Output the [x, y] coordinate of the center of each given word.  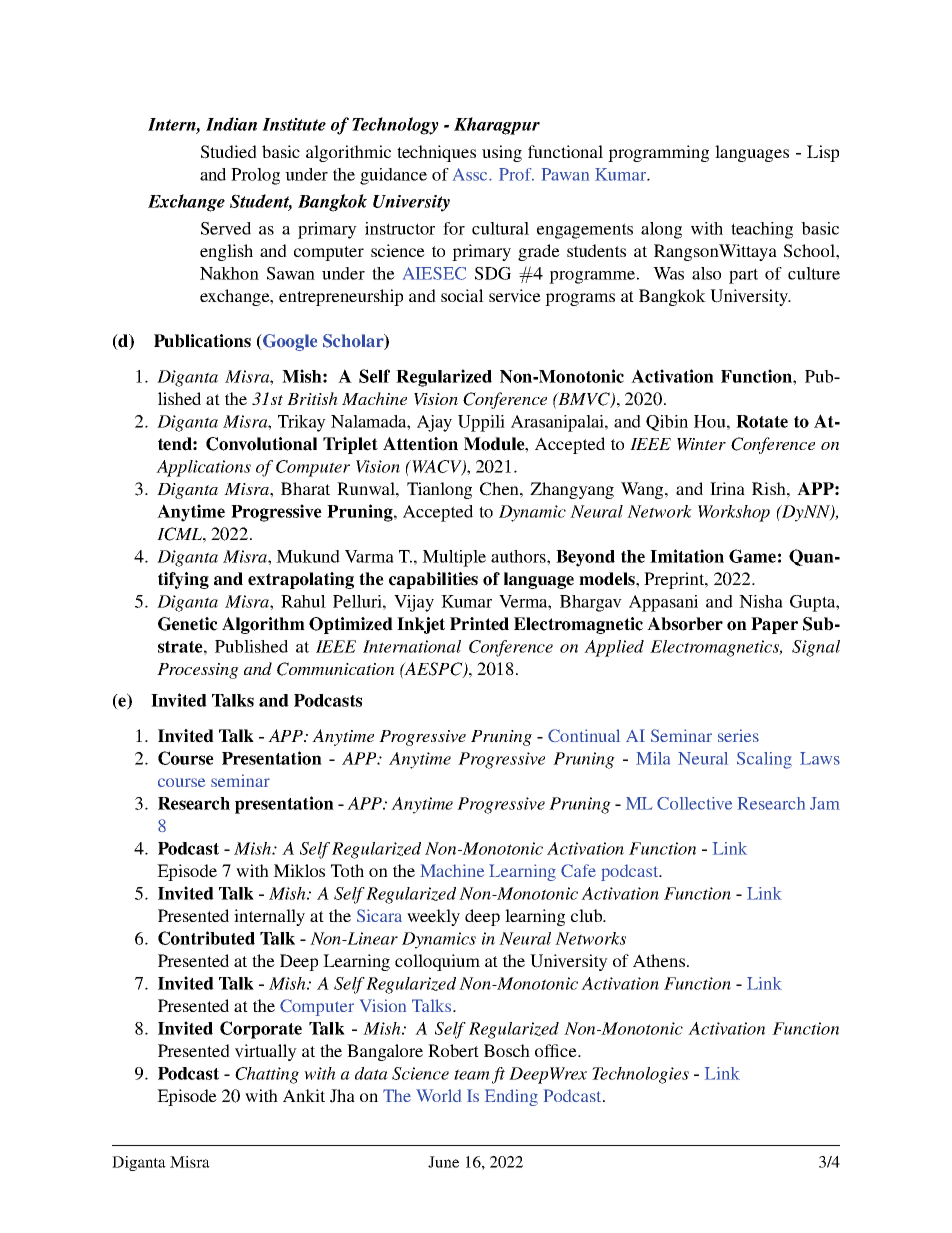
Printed [479, 624]
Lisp [823, 153]
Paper [774, 625]
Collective [694, 803]
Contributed [206, 938]
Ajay [434, 423]
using [502, 153]
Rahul [303, 601]
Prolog [255, 176]
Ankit [304, 1095]
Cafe [578, 870]
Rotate [762, 421]
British [312, 398]
